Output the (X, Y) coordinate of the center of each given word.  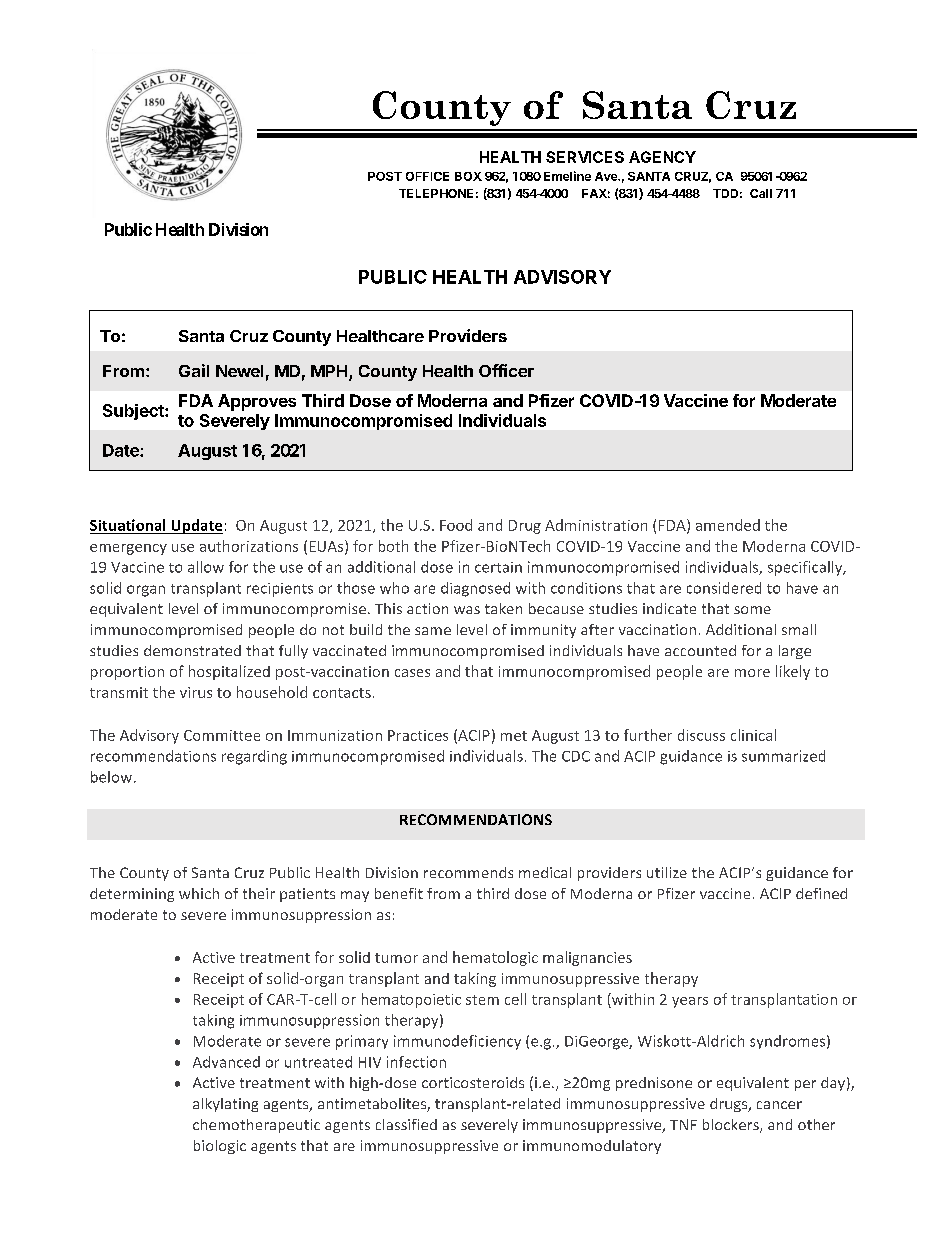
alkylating (225, 1105)
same (433, 631)
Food (456, 525)
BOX (468, 176)
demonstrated (192, 650)
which (199, 893)
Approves (257, 402)
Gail (194, 370)
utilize (667, 872)
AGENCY (662, 157)
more (752, 673)
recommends (468, 872)
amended (728, 525)
